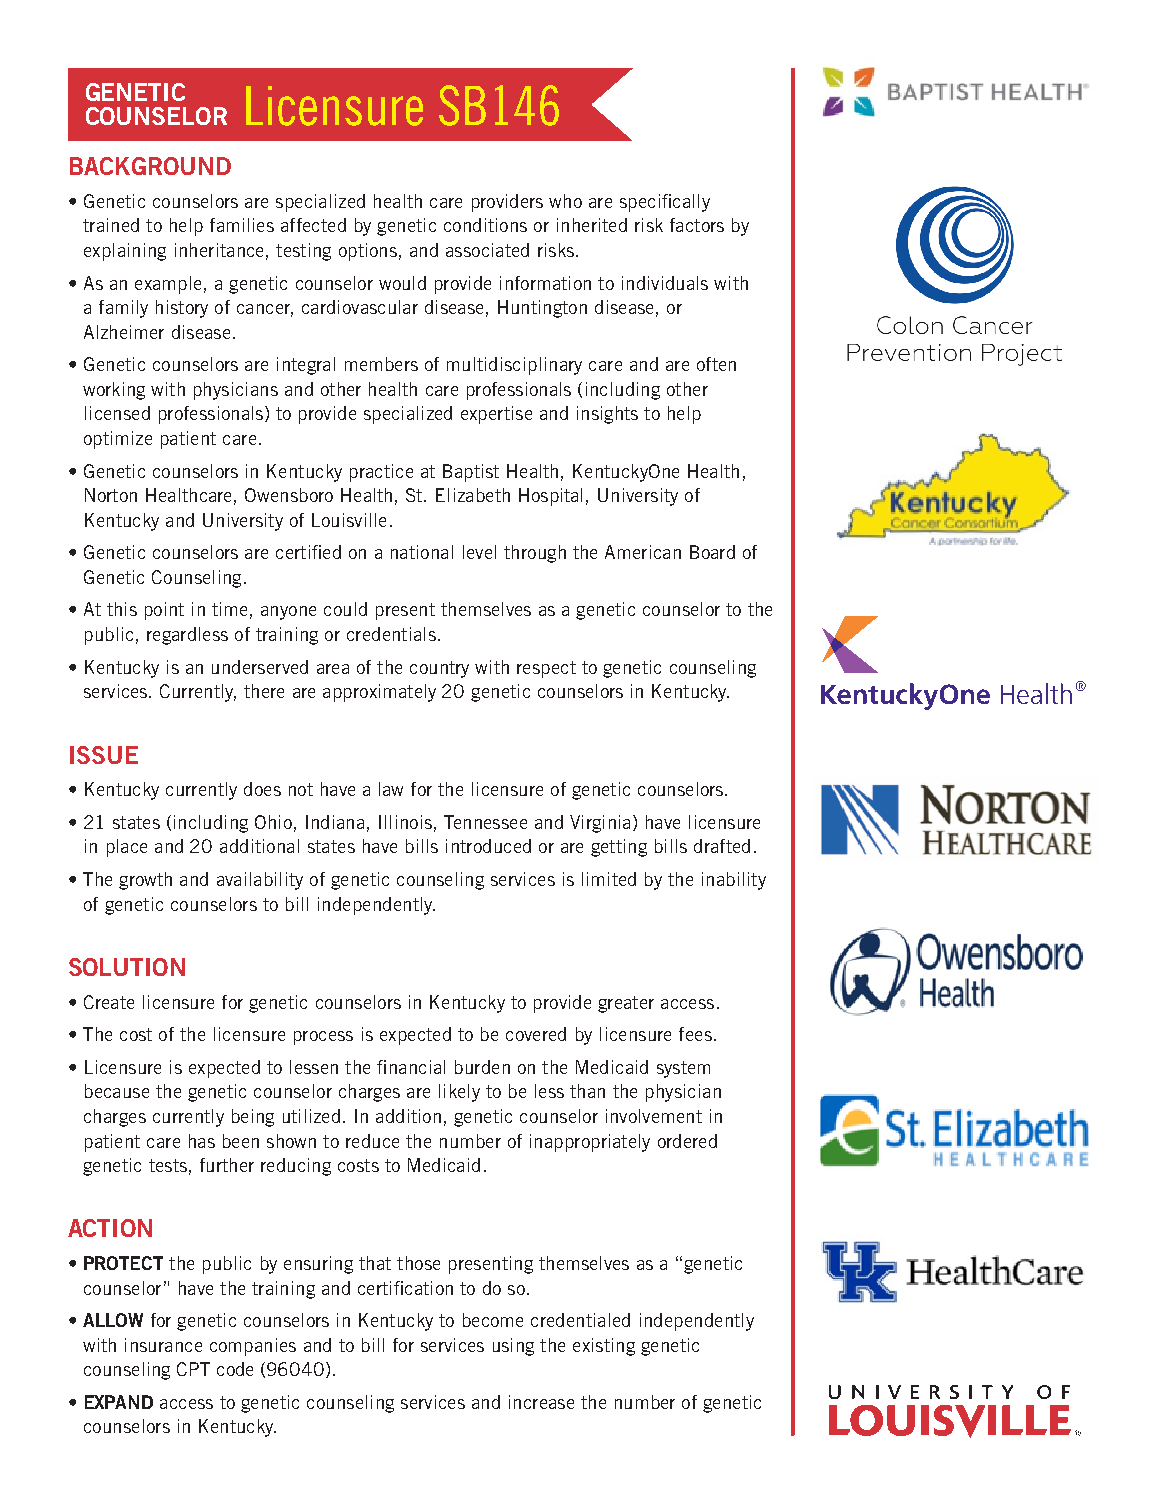  What do you see at coordinates (683, 1069) in the document?
I see `system` at bounding box center [683, 1069].
